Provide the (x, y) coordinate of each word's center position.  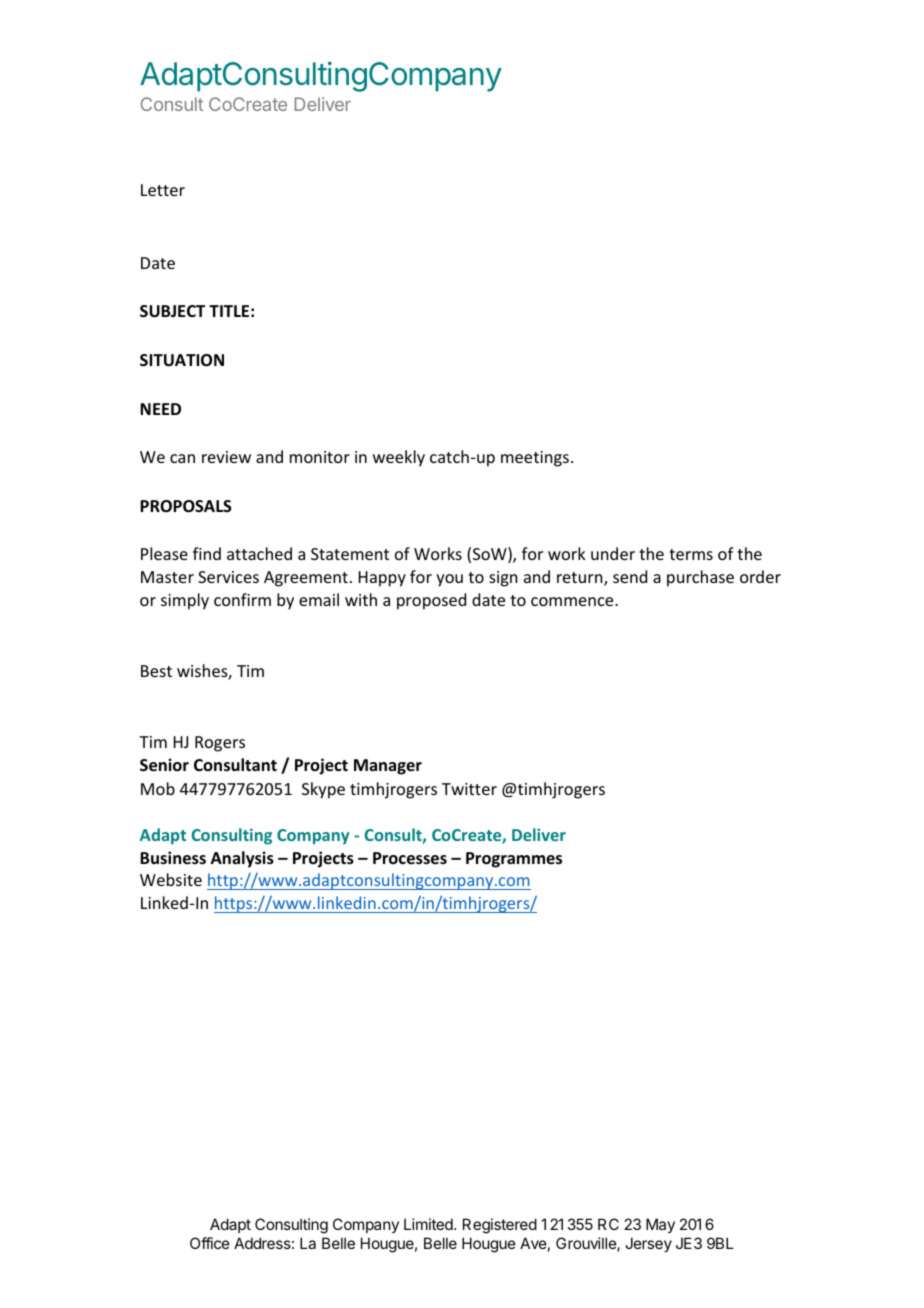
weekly (399, 458)
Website (171, 879)
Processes (410, 858)
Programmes (514, 860)
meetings (535, 459)
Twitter (469, 789)
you (449, 580)
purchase (700, 578)
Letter (163, 190)
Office (210, 1243)
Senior (164, 765)
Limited (429, 1224)
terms (691, 554)
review (226, 457)
